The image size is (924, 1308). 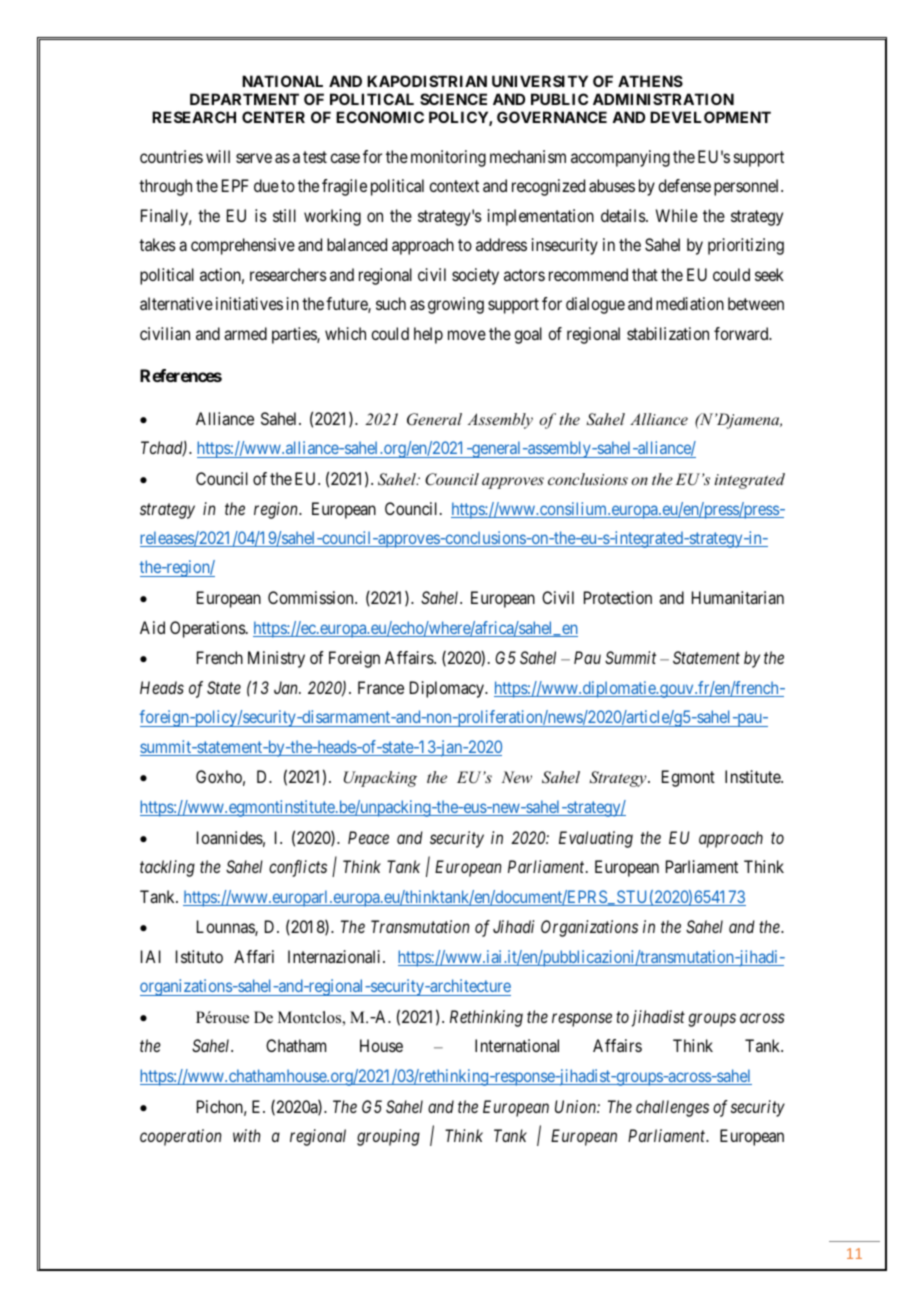 What do you see at coordinates (453, 99) in the page?
I see `SCIENCE` at bounding box center [453, 99].
